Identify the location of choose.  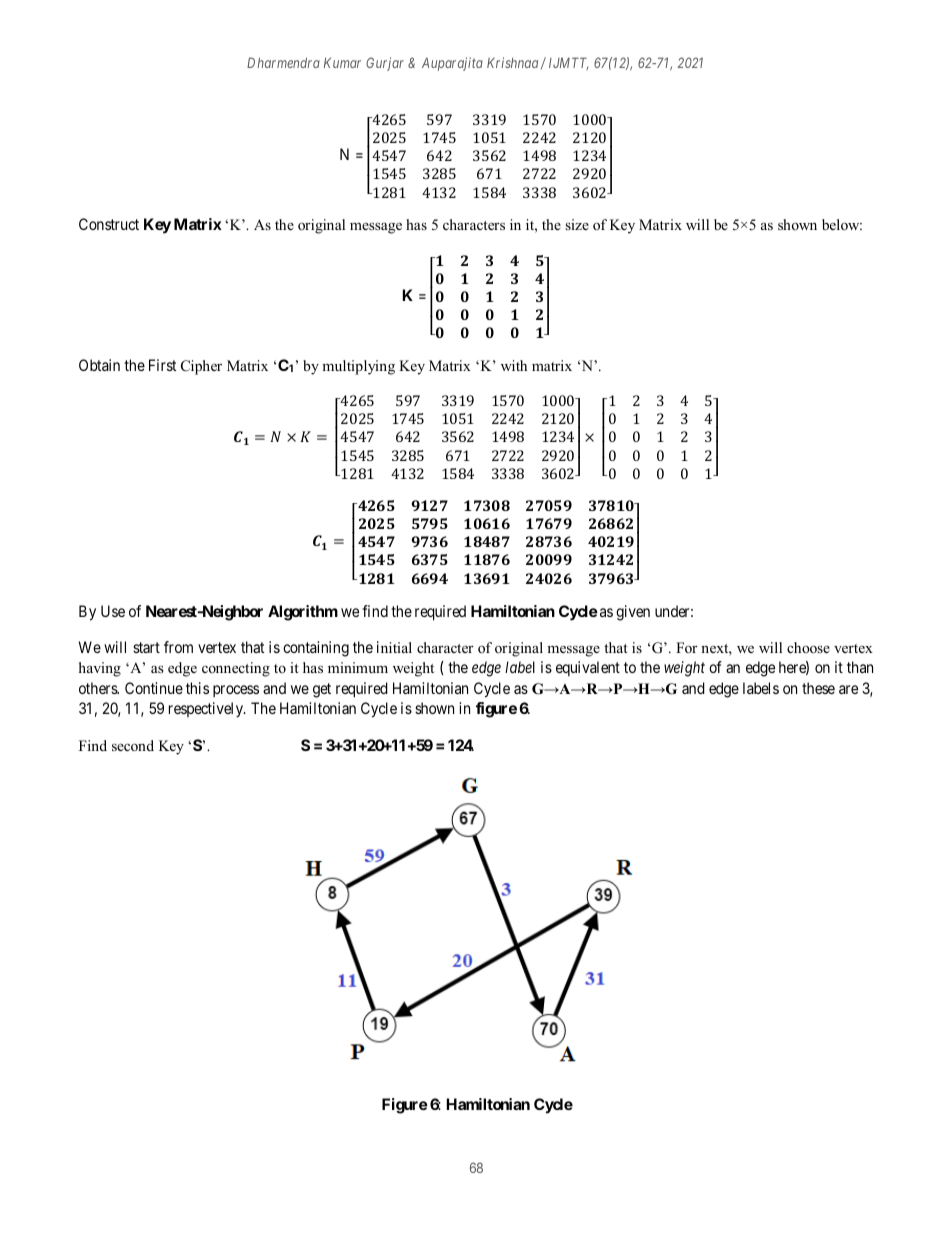
(808, 647).
